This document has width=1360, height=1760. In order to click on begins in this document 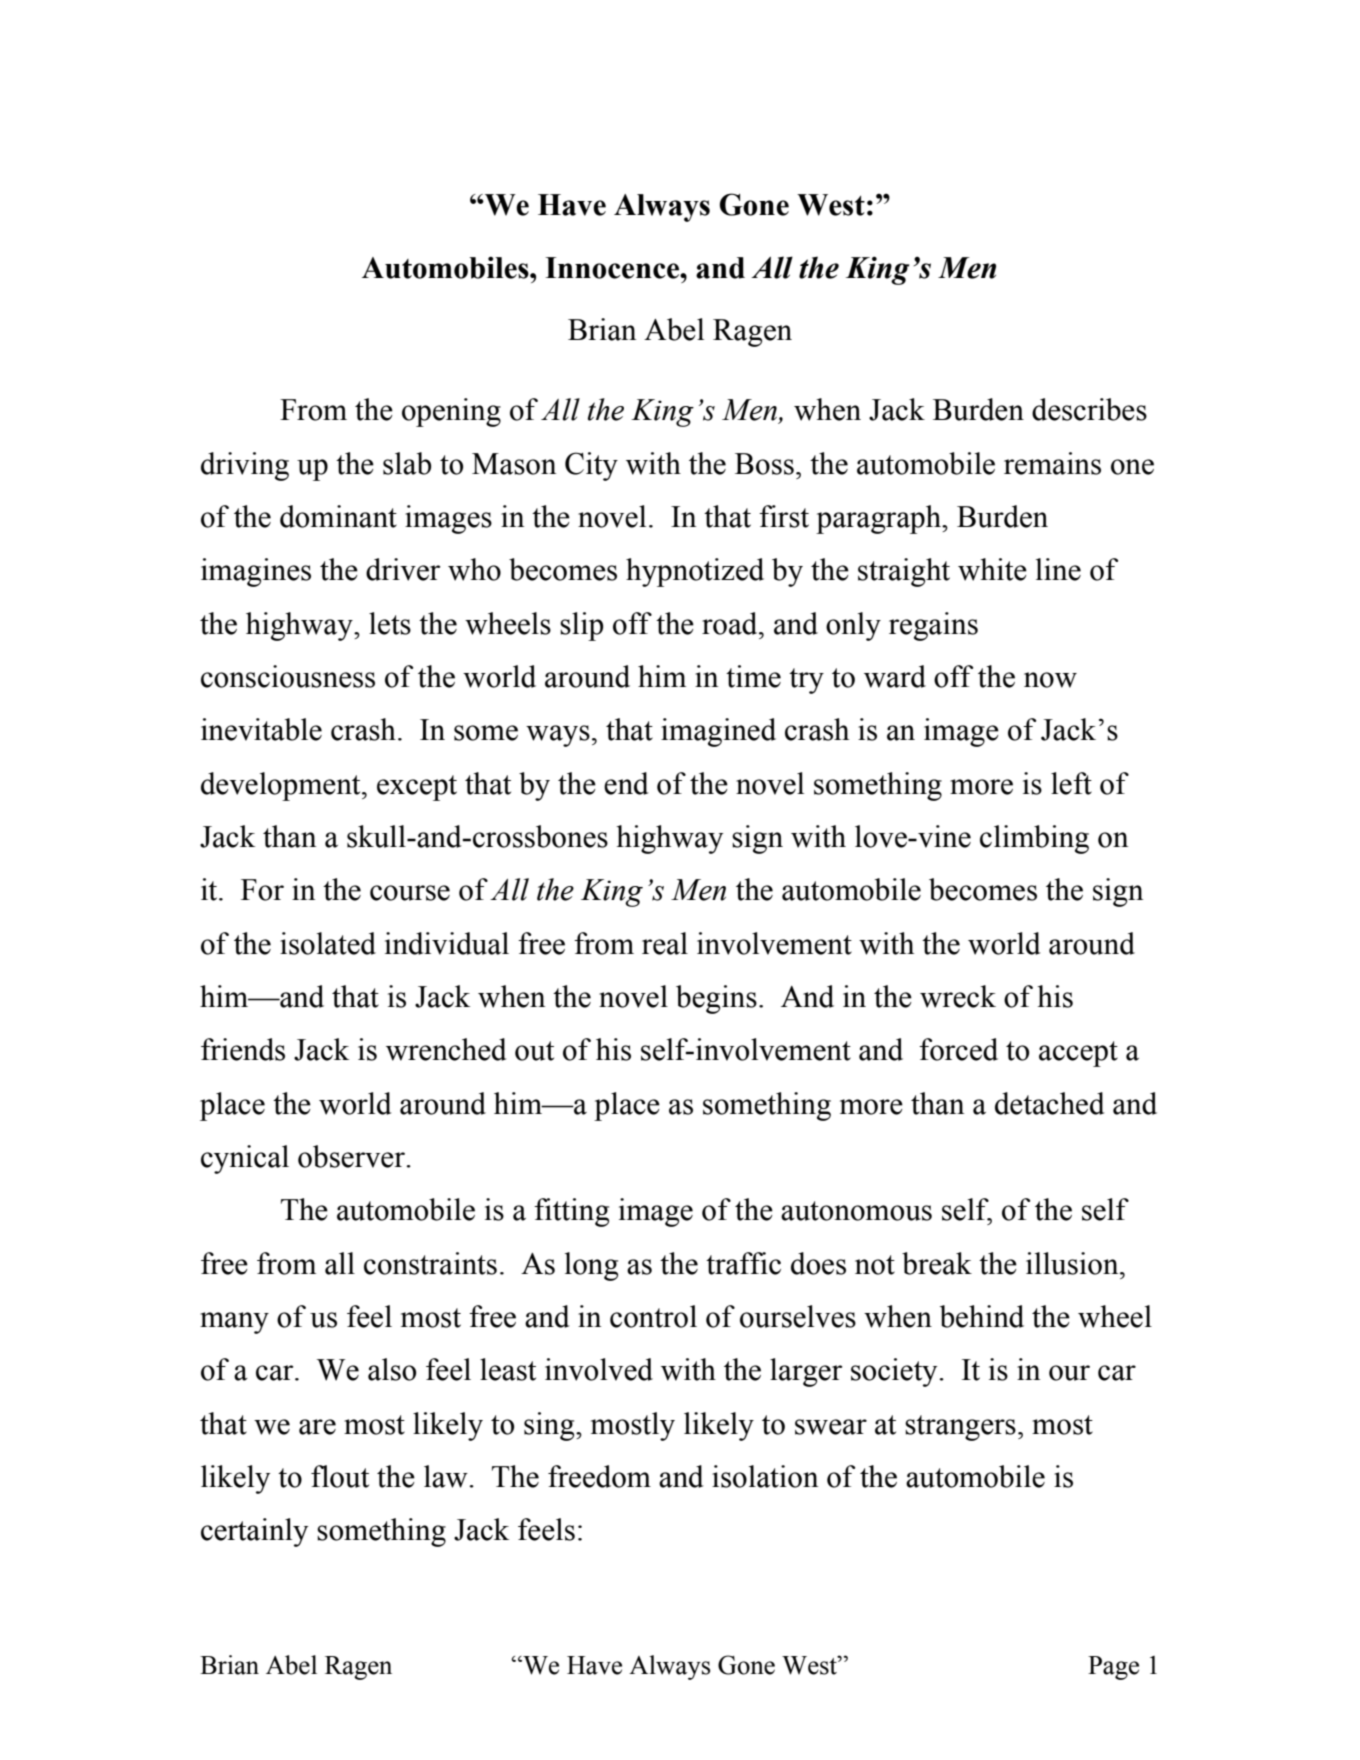, I will do `click(716, 999)`.
